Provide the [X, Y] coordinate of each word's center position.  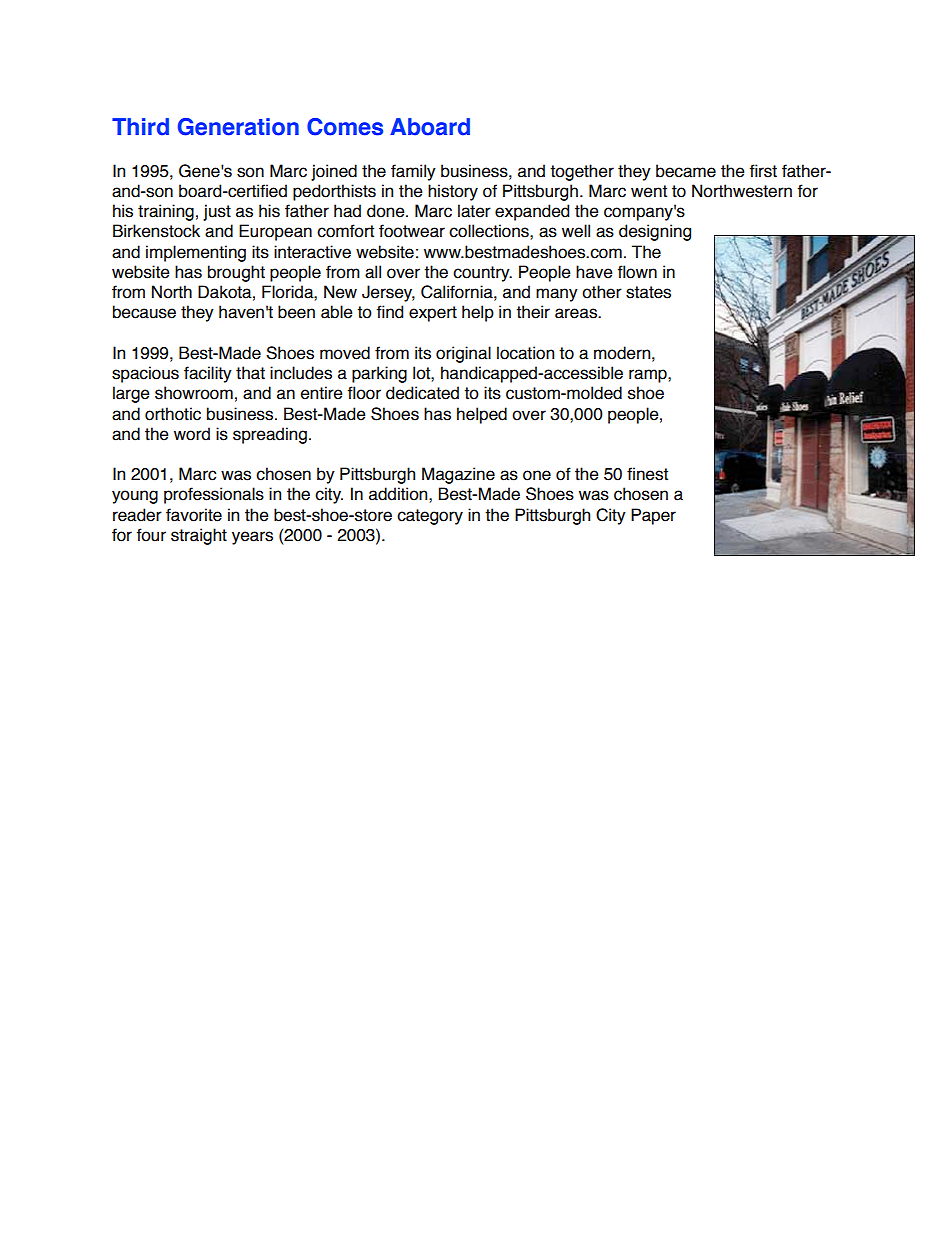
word [192, 434]
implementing [196, 253]
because [144, 312]
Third [140, 127]
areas [577, 313]
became [686, 171]
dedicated [422, 393]
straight [199, 536]
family [413, 172]
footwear [412, 231]
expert [433, 314]
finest [647, 474]
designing [655, 232]
